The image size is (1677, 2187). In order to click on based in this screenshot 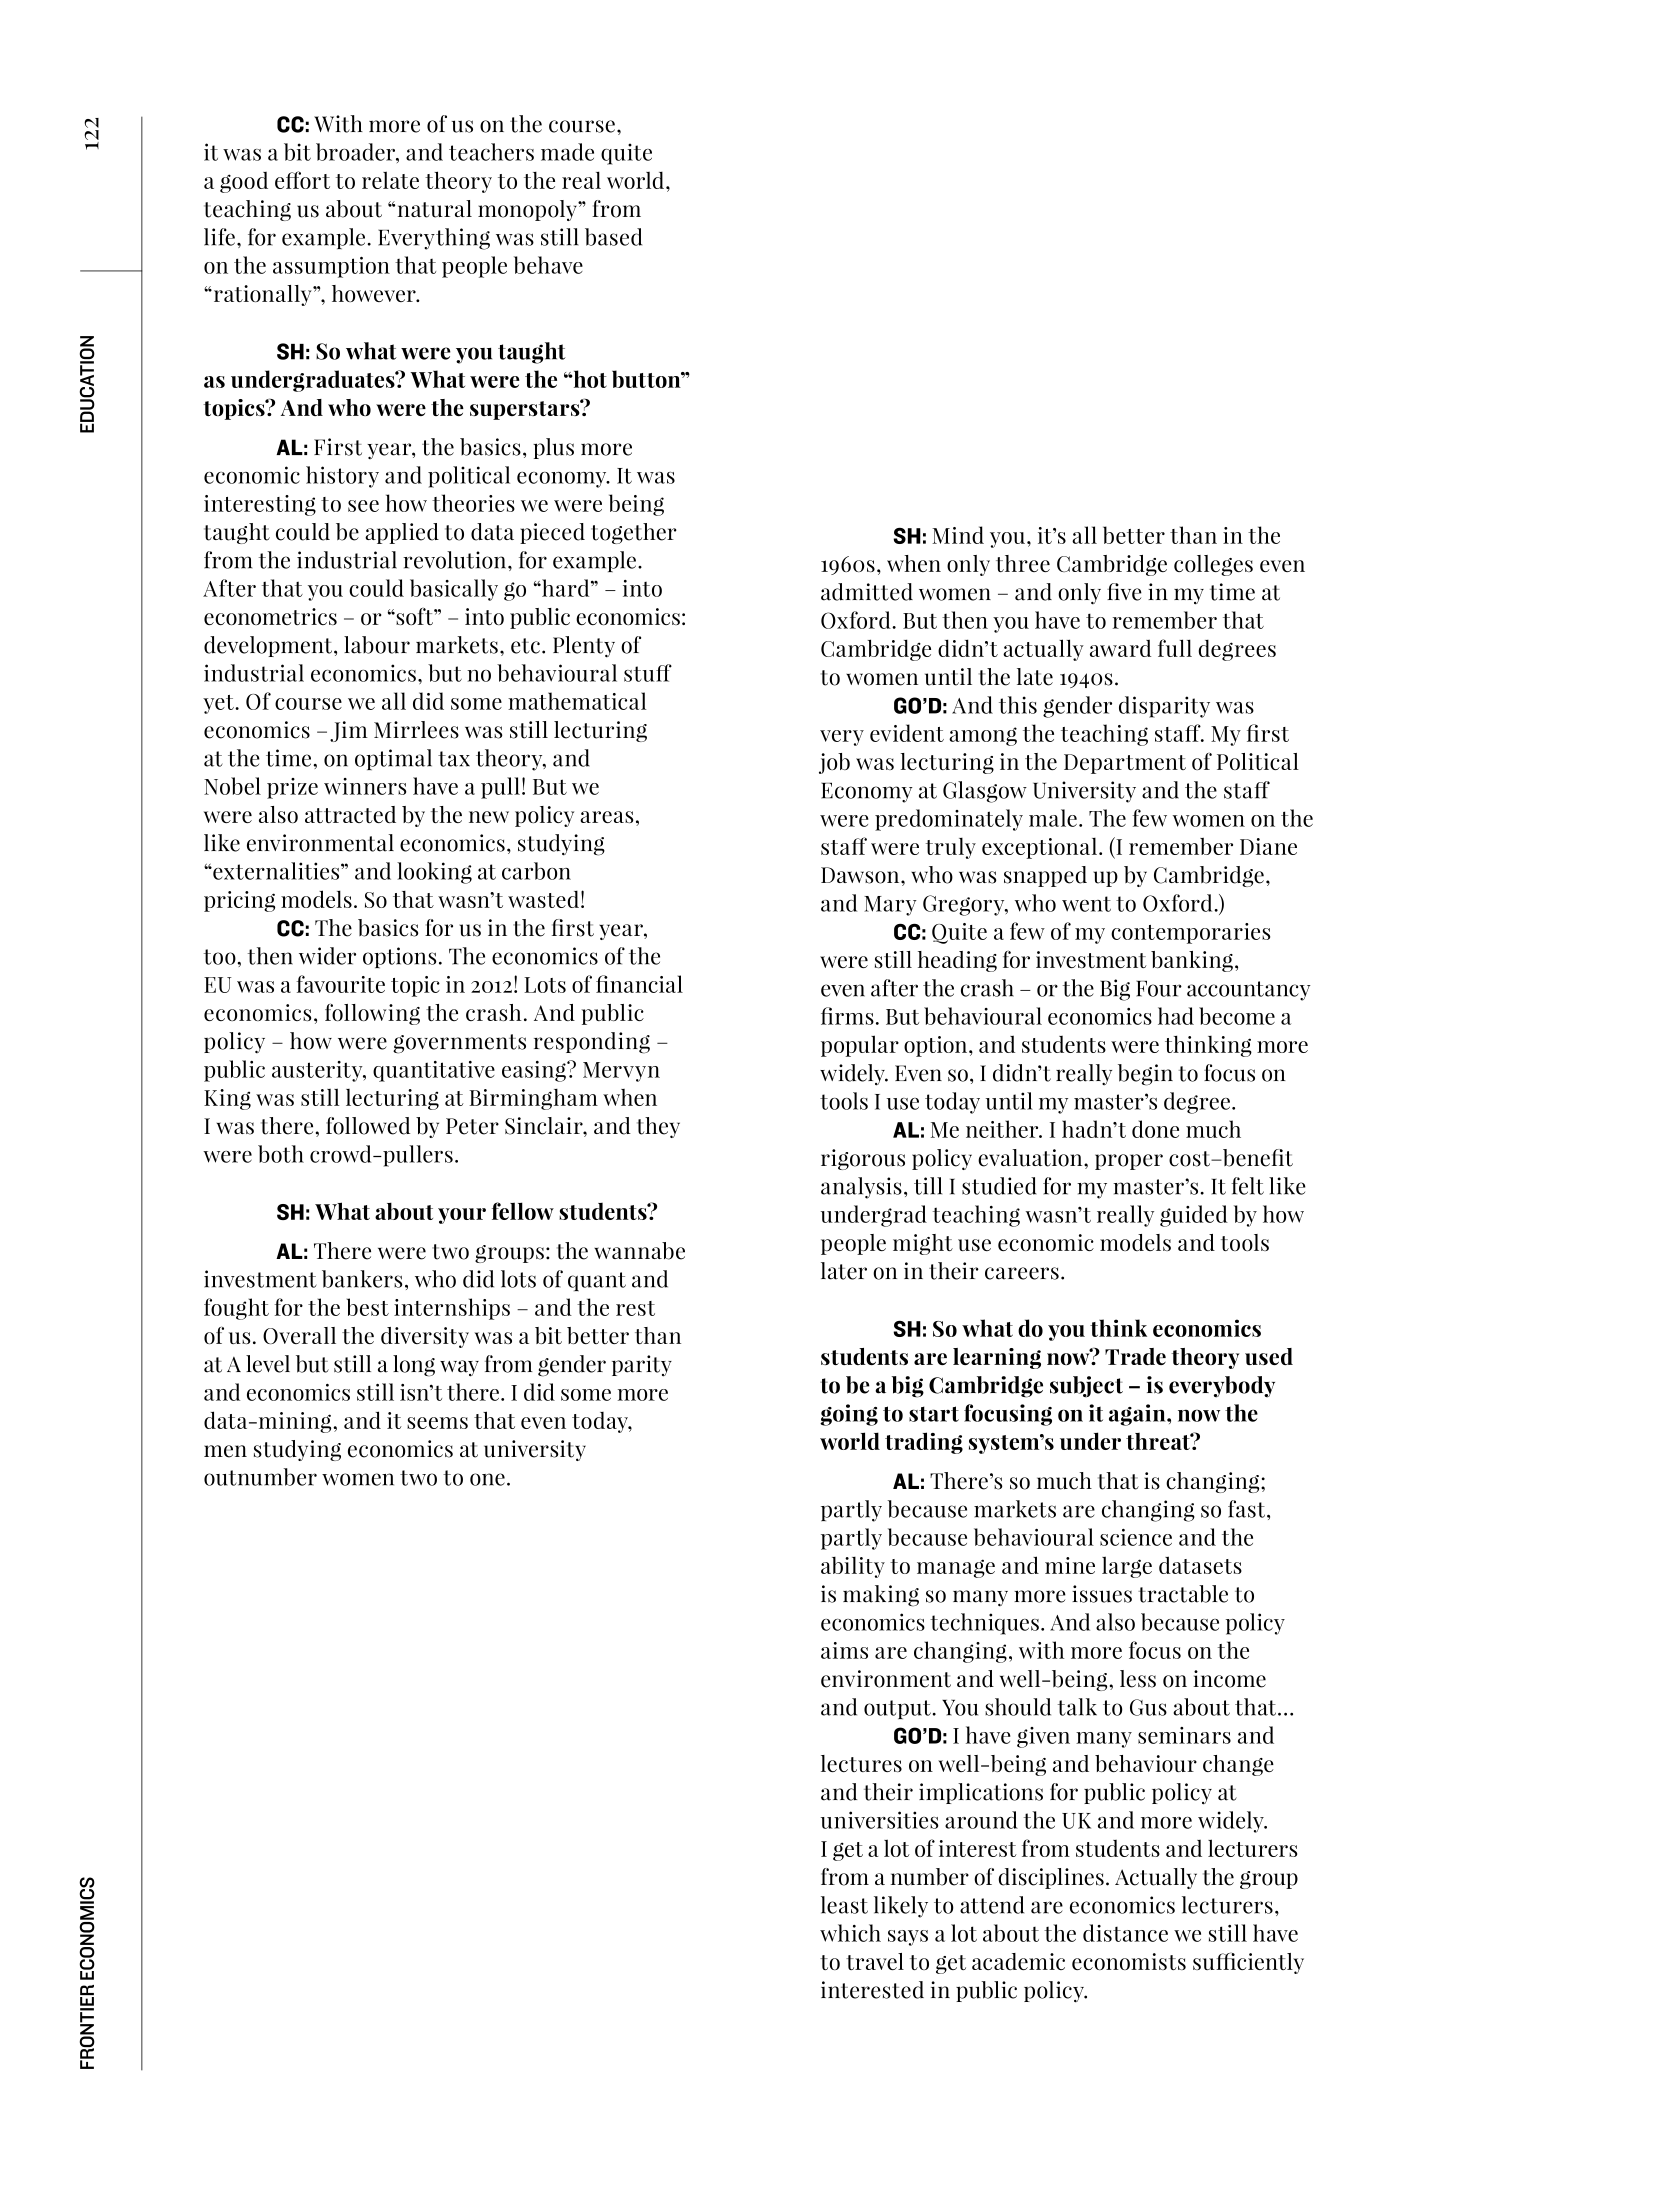, I will do `click(613, 237)`.
